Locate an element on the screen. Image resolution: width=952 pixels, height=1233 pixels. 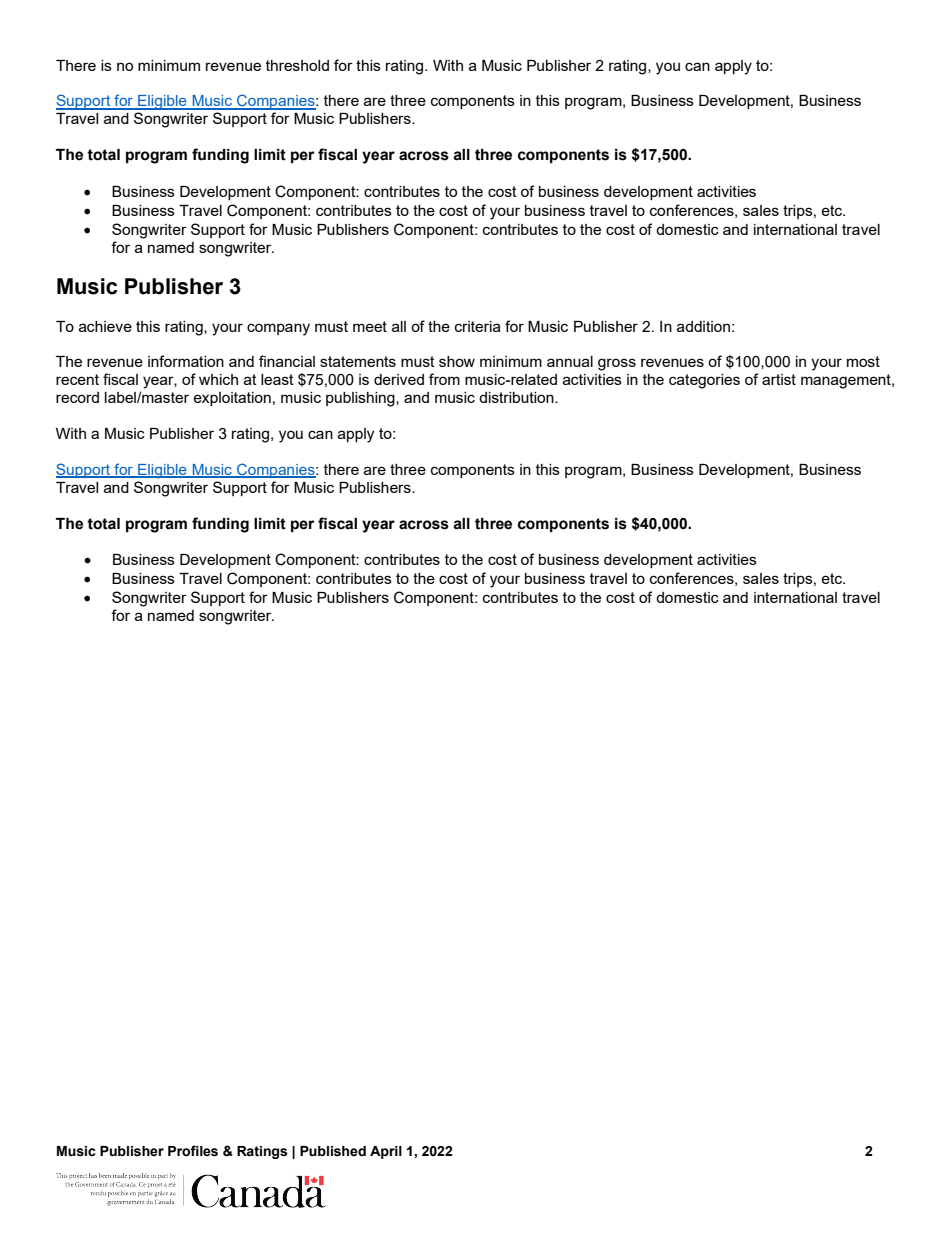
Published is located at coordinates (333, 1151).
